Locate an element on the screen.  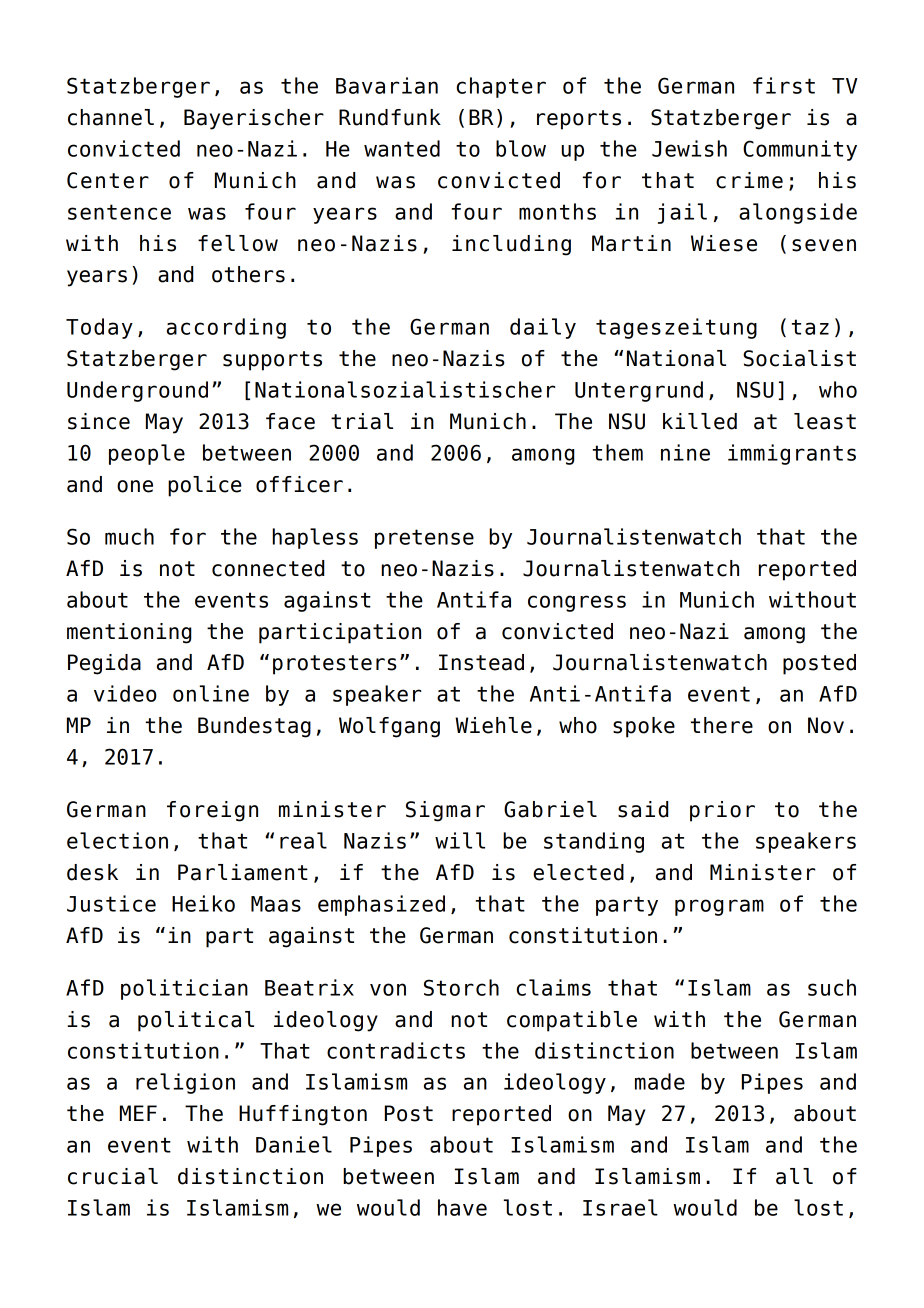
chapter is located at coordinates (501, 87).
